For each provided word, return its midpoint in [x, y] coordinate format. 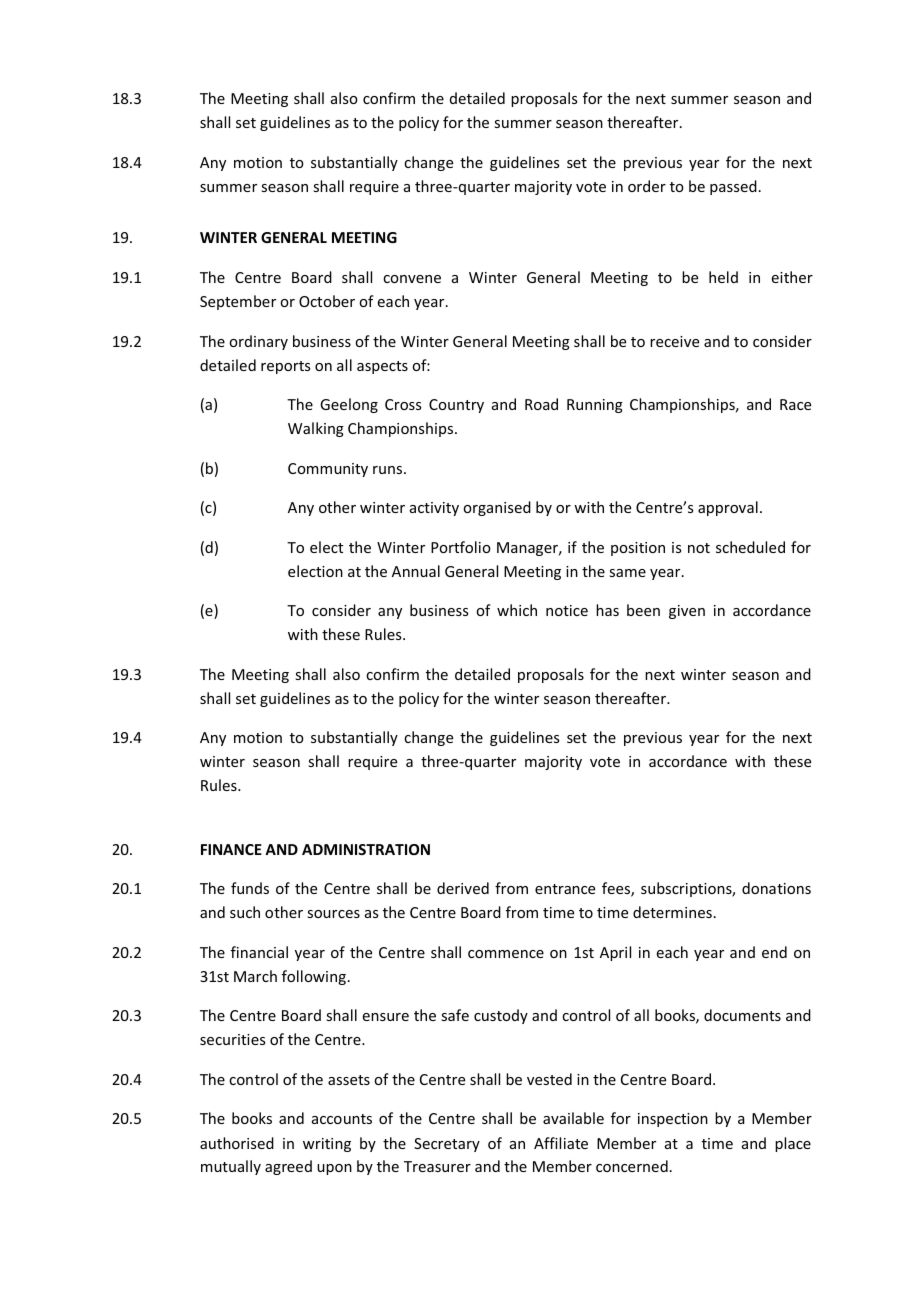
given [687, 612]
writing [327, 1145]
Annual [416, 571]
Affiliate [561, 1143]
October [327, 301]
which [517, 610]
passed [733, 187]
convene [412, 279]
